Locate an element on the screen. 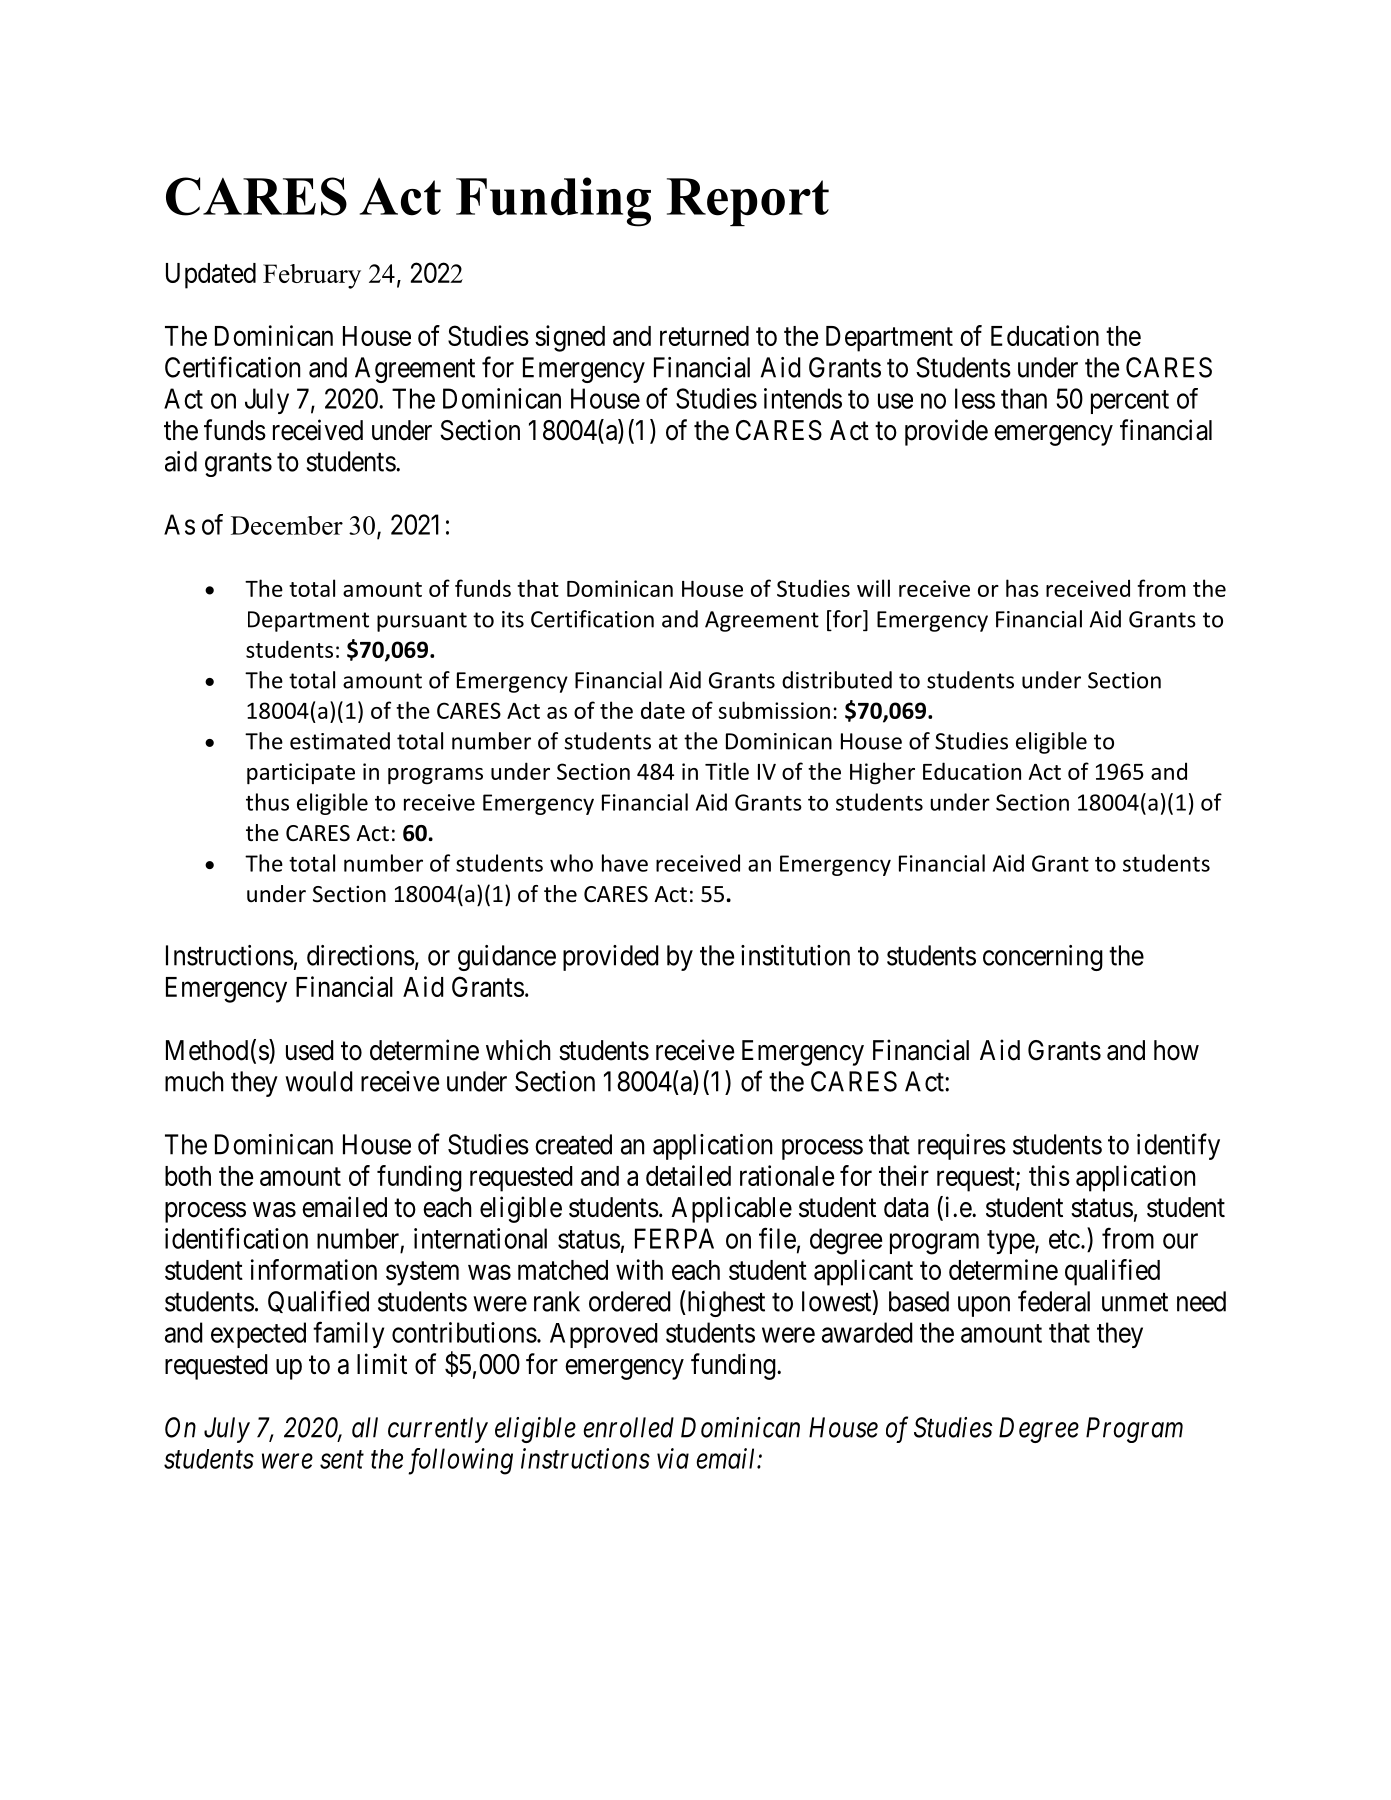 The image size is (1391, 1800). via is located at coordinates (673, 1458).
